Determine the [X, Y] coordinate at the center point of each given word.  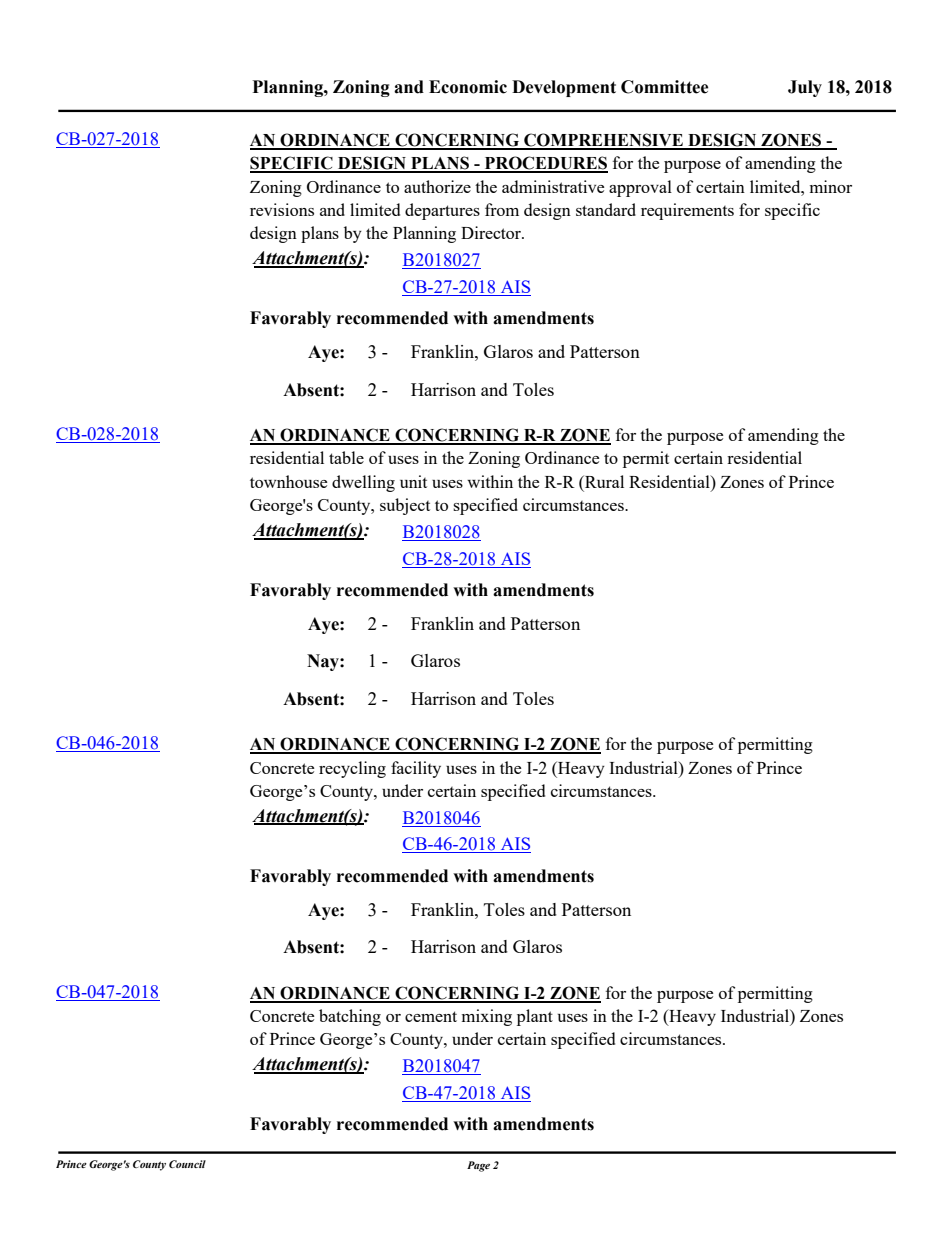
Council [187, 1164]
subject [405, 506]
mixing [487, 1017]
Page [478, 1166]
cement [431, 1016]
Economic [468, 87]
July [805, 88]
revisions [282, 209]
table [346, 457]
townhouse [288, 481]
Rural [603, 481]
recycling [352, 769]
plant [535, 1017]
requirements [687, 211]
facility [416, 769]
